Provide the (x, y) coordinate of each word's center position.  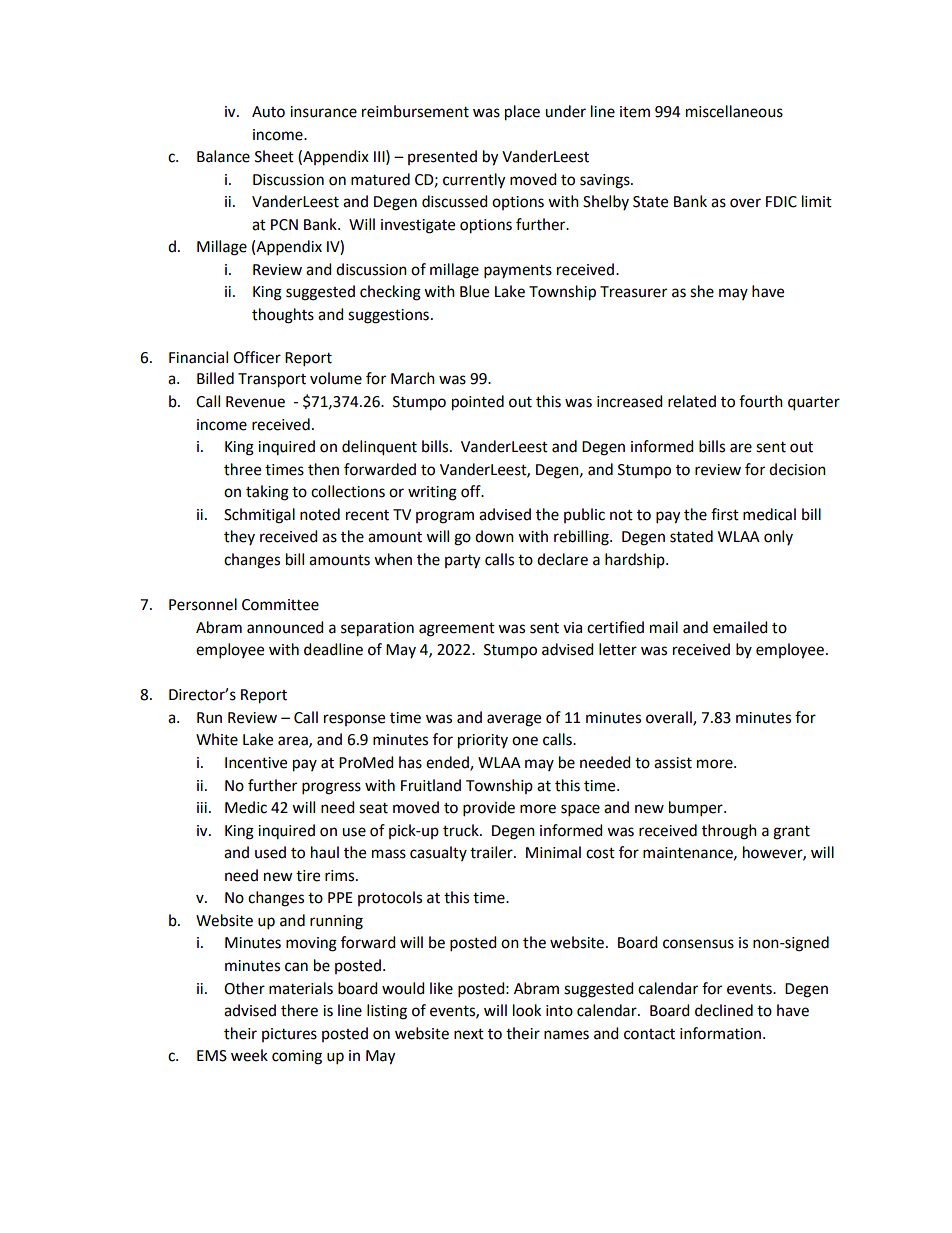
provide (489, 809)
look (527, 1010)
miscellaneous (734, 111)
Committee (280, 605)
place (522, 113)
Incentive (256, 763)
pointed (478, 403)
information (720, 1033)
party (462, 562)
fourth (761, 401)
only (778, 537)
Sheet (274, 156)
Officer (257, 357)
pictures (289, 1035)
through (729, 832)
